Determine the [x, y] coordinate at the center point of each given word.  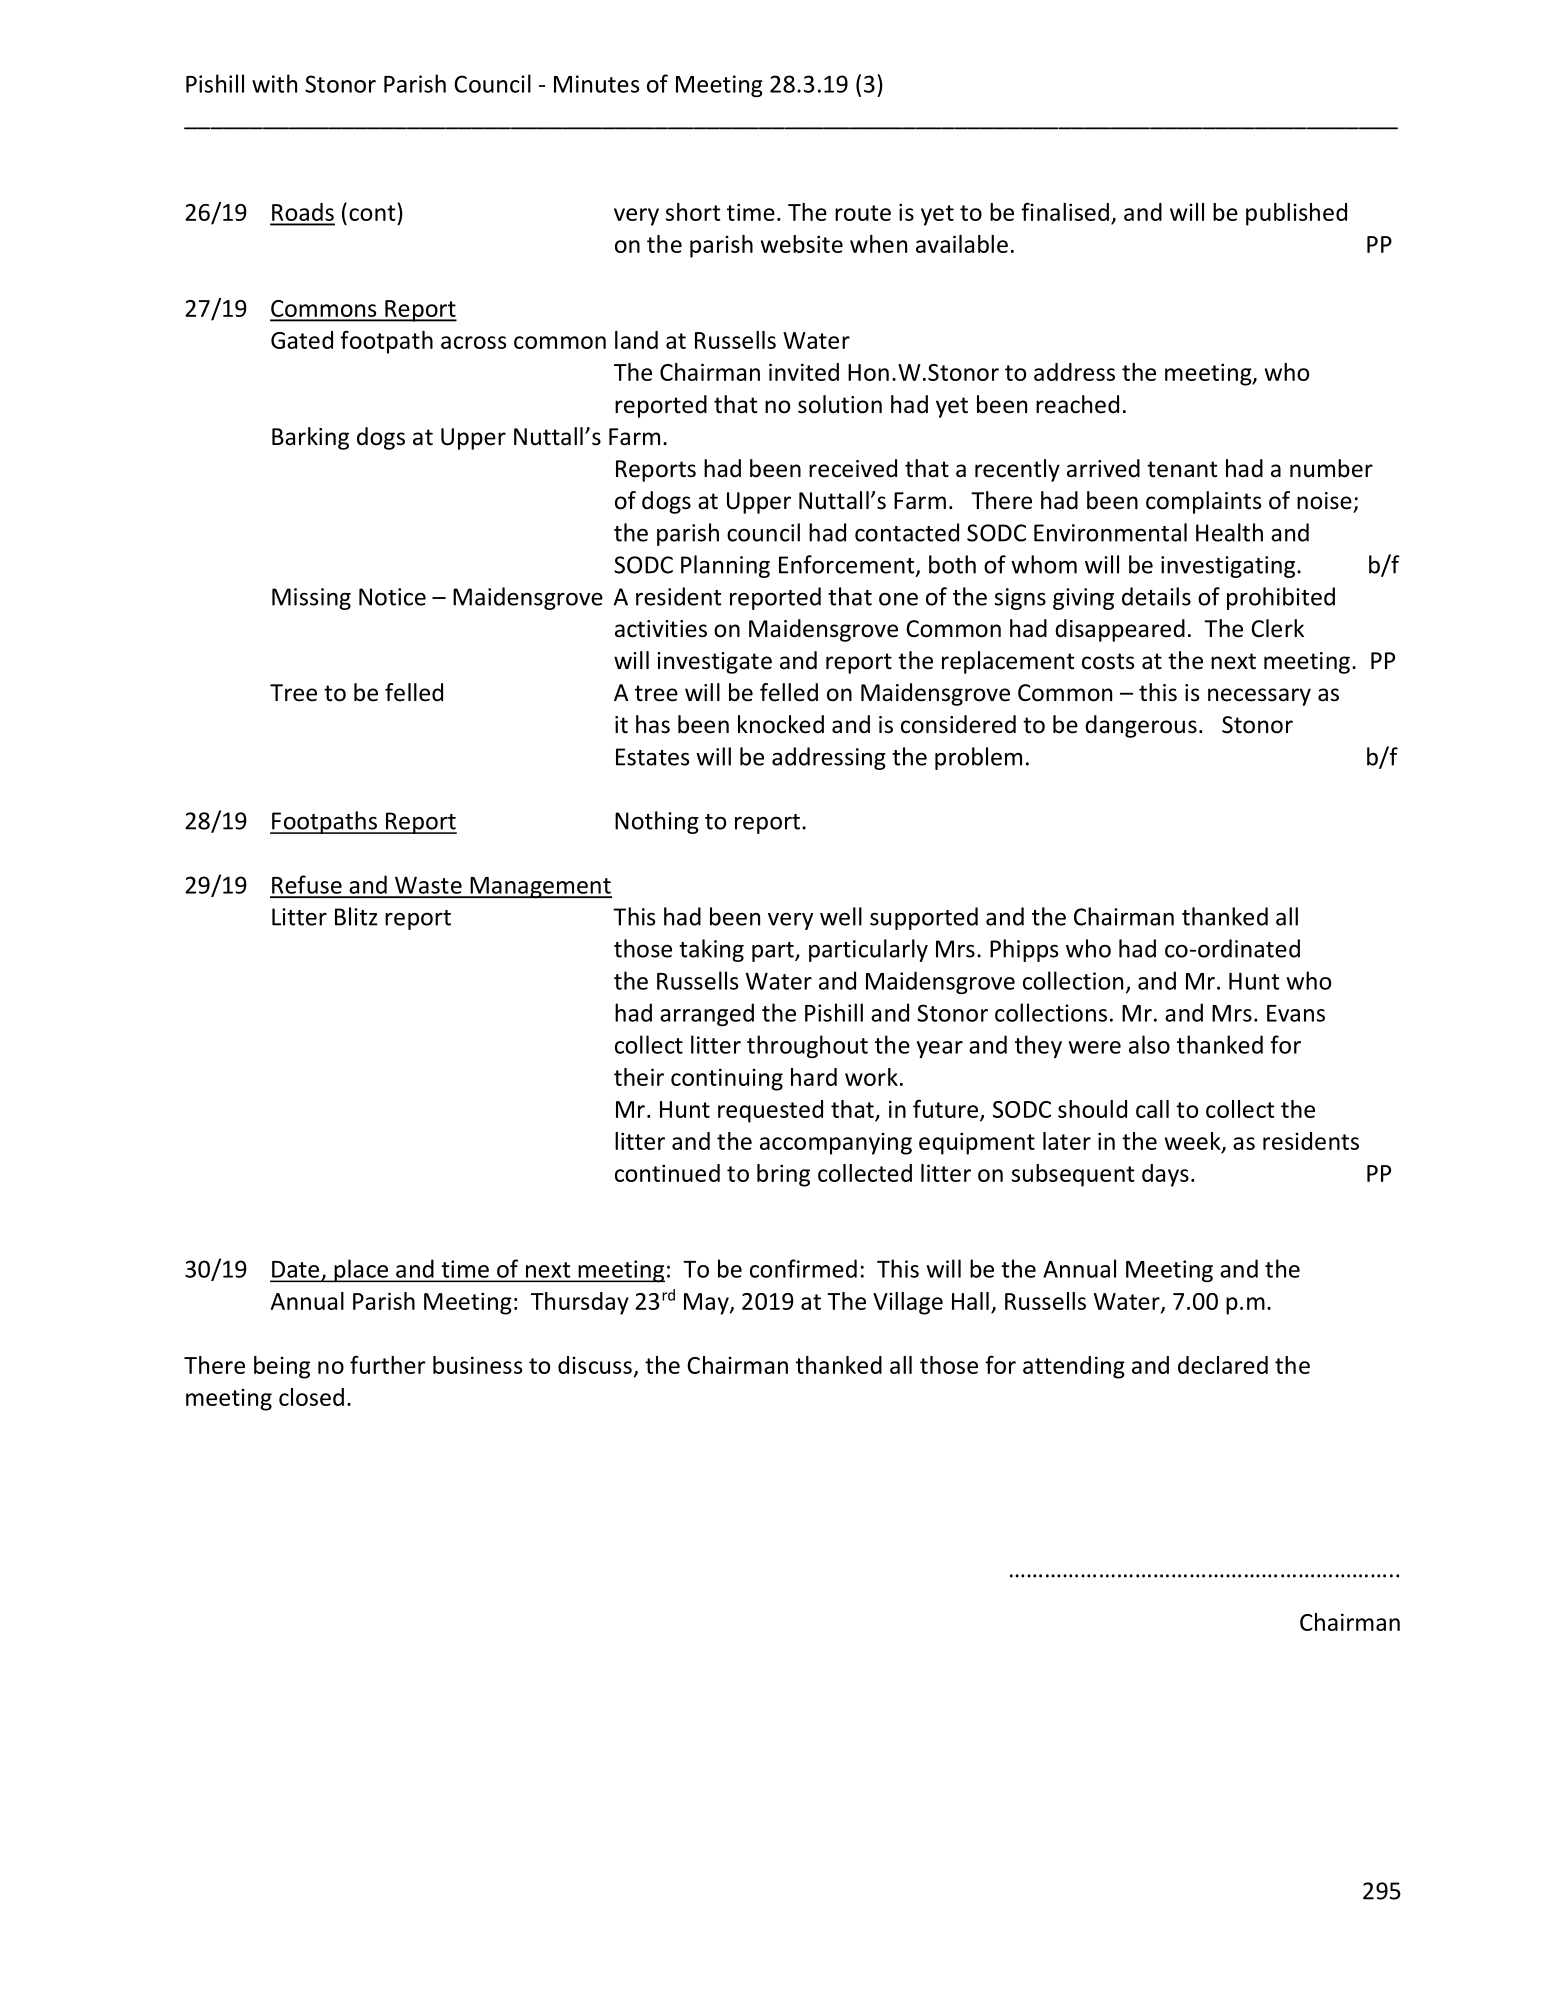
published [1296, 214]
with [274, 83]
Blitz [356, 916]
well [841, 916]
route [863, 213]
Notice [392, 597]
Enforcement [848, 565]
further [388, 1365]
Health [1229, 532]
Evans [1296, 1013]
